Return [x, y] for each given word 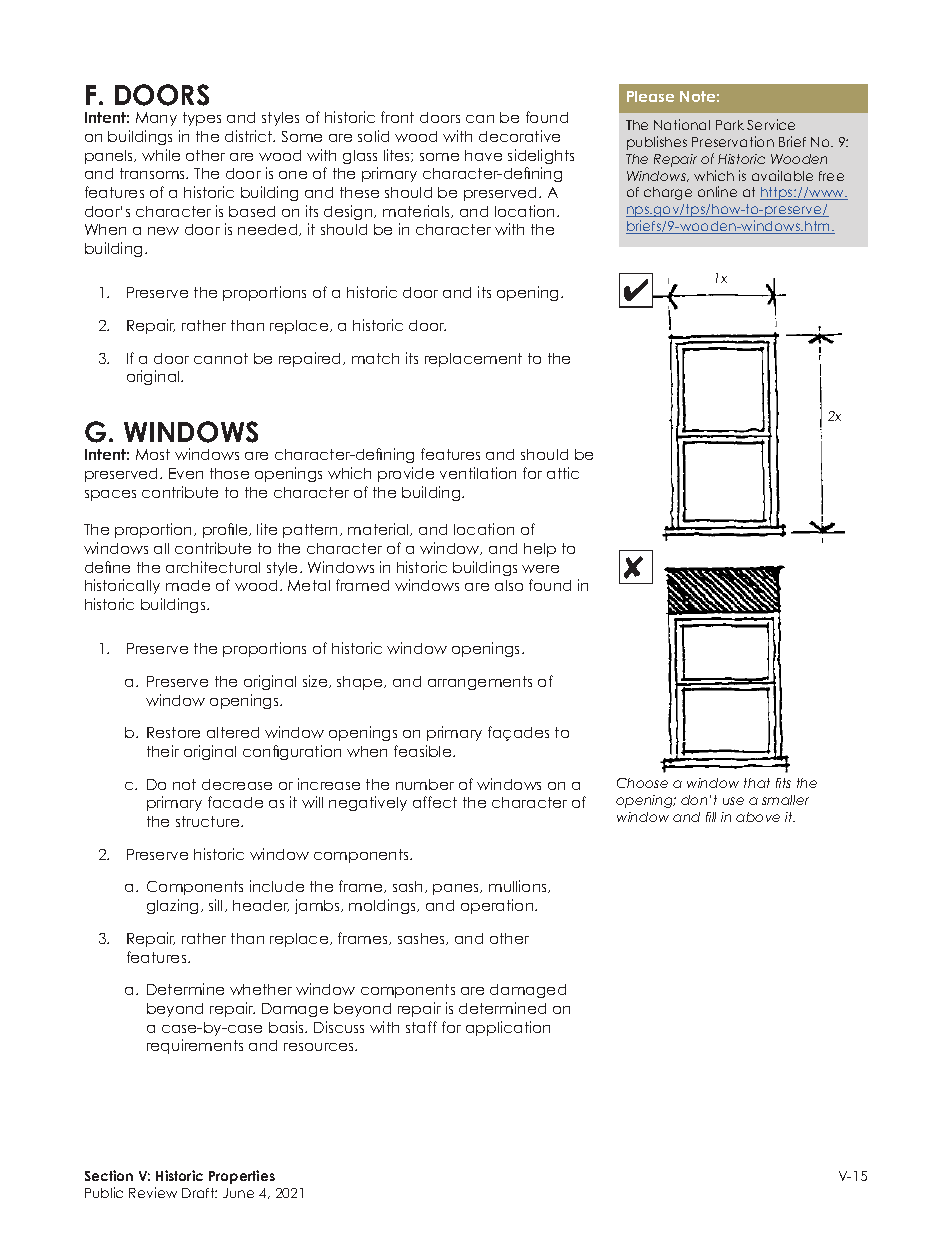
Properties [242, 1177]
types [202, 119]
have [483, 155]
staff [421, 1027]
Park [730, 125]
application [508, 1028]
